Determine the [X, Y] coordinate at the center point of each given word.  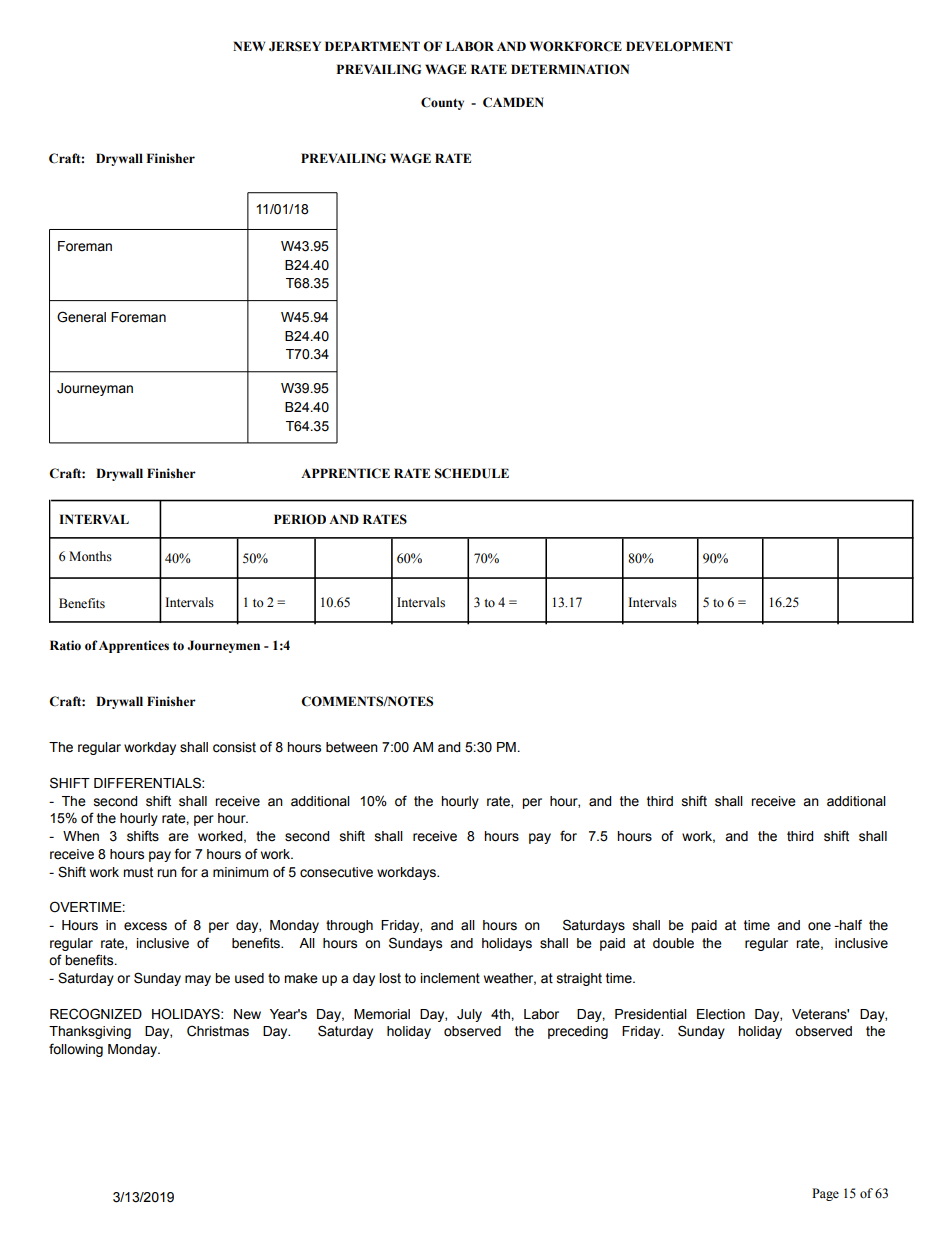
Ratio [65, 645]
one [819, 926]
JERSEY [295, 46]
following [76, 1050]
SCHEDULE [472, 473]
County [442, 103]
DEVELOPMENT [679, 46]
